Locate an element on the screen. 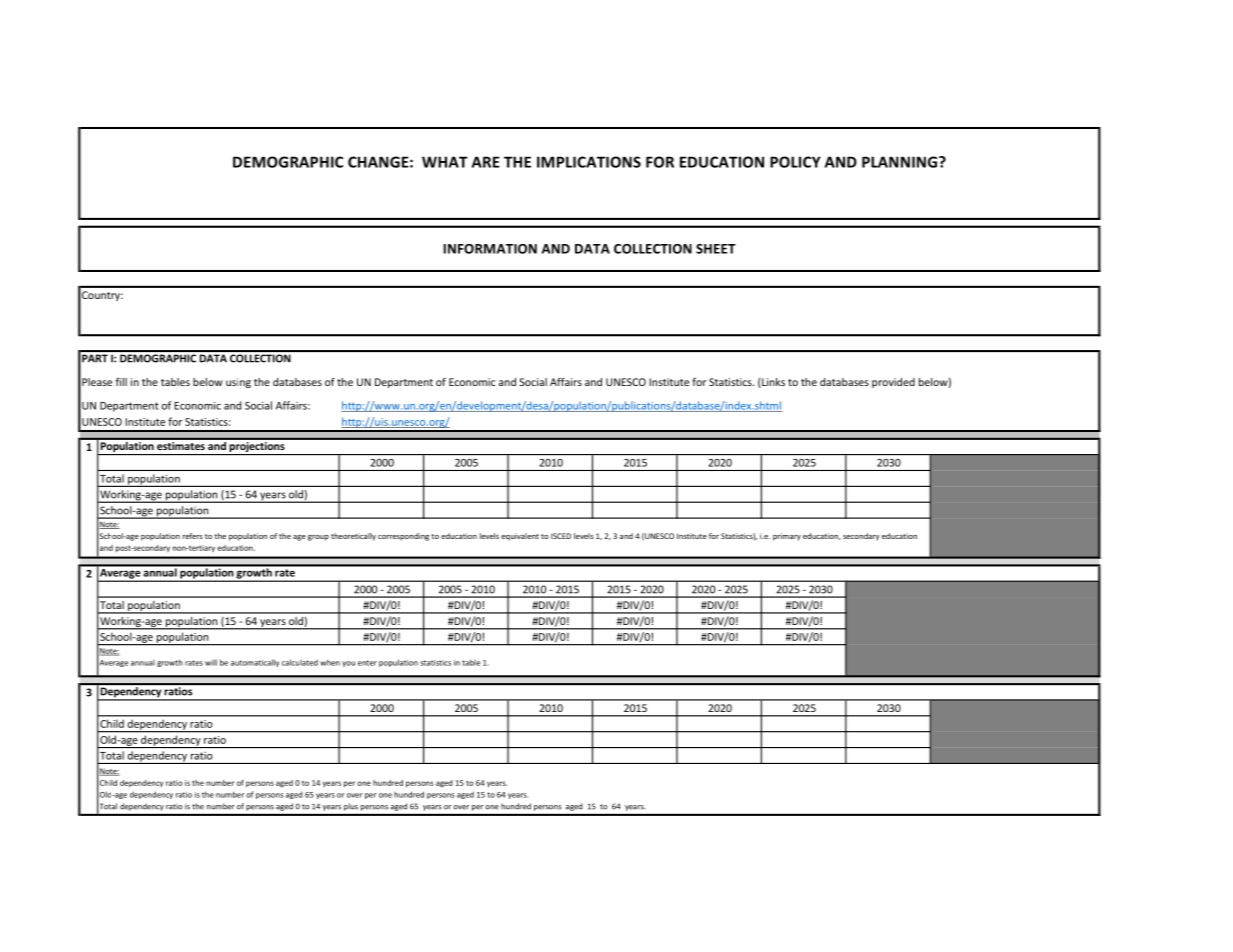 The image size is (1233, 952). WHAT is located at coordinates (445, 162).
